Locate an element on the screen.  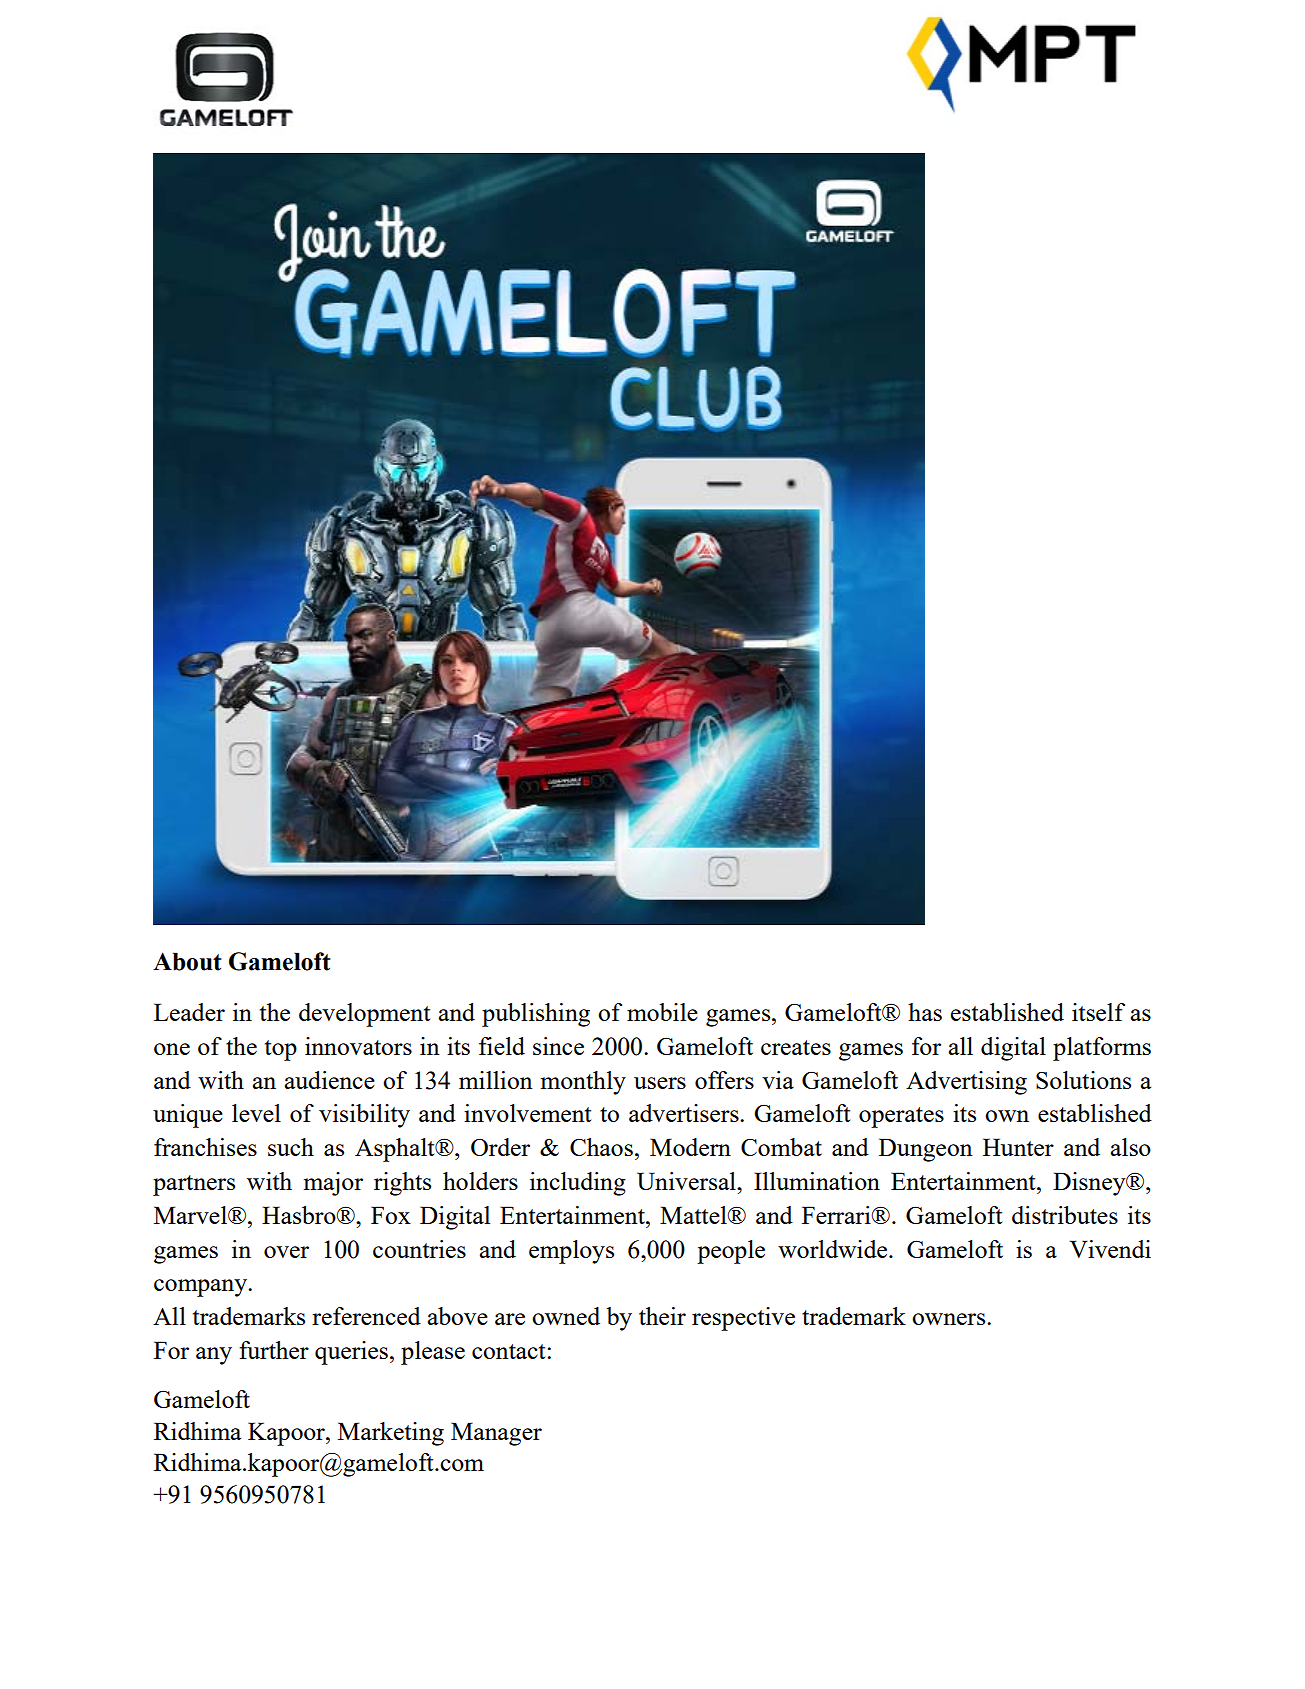
people is located at coordinates (731, 1252).
